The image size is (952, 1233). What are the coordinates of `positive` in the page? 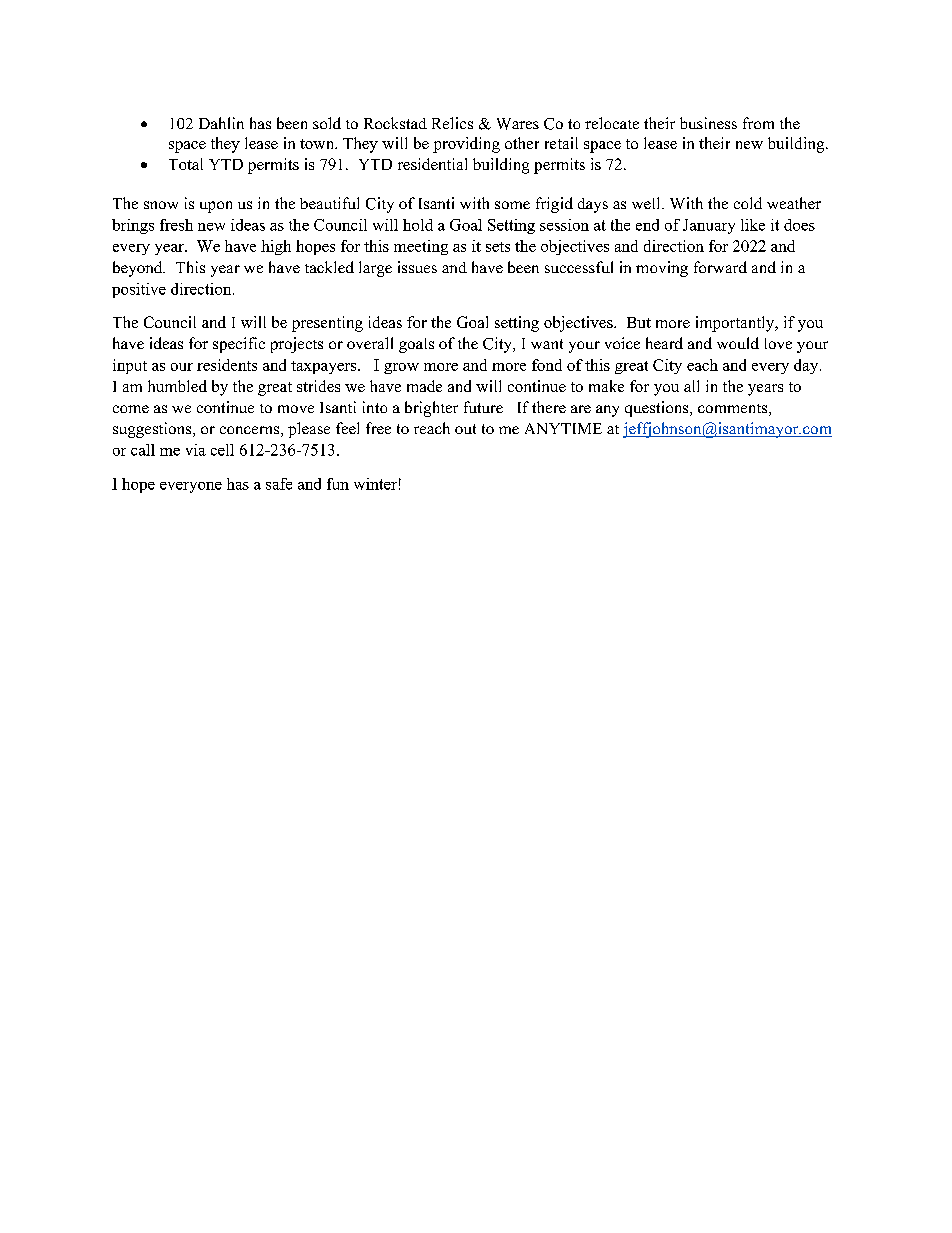 It's located at (139, 290).
